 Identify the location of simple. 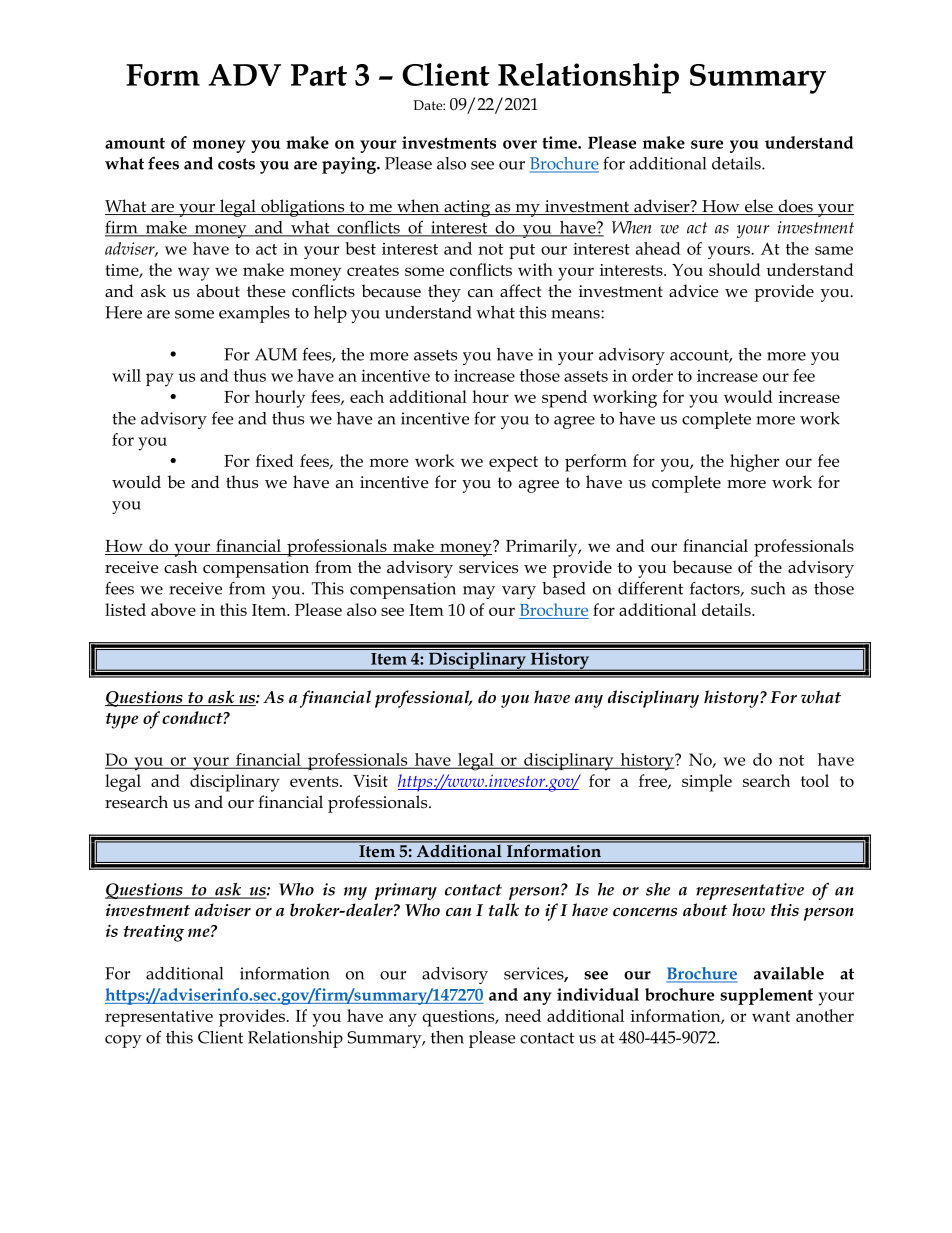
(707, 783).
